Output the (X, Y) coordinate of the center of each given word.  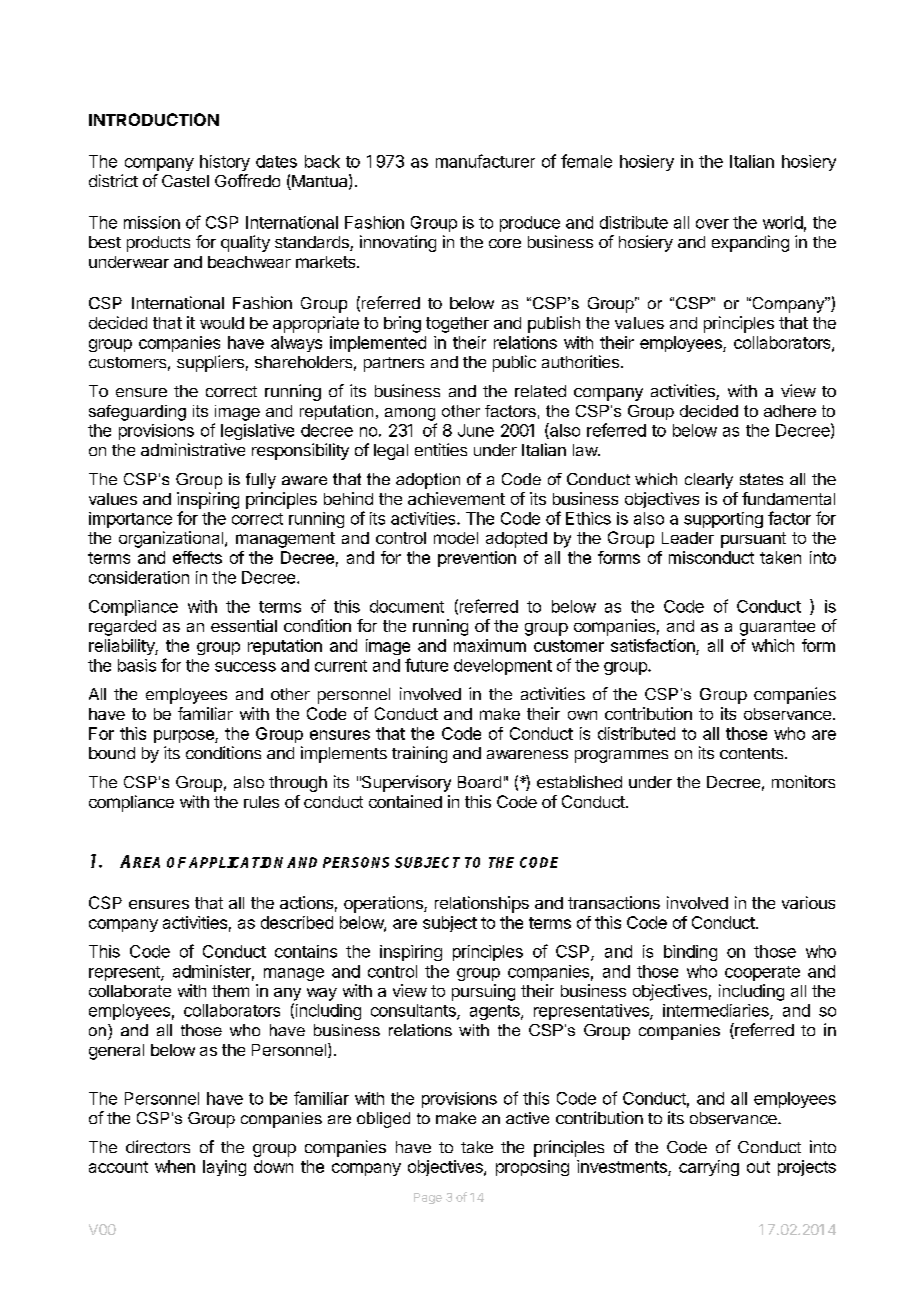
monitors (803, 781)
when (175, 1166)
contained (405, 801)
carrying (709, 1168)
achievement (456, 498)
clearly (709, 481)
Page (428, 1198)
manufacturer (485, 161)
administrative (193, 449)
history (225, 163)
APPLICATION (238, 862)
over (712, 224)
